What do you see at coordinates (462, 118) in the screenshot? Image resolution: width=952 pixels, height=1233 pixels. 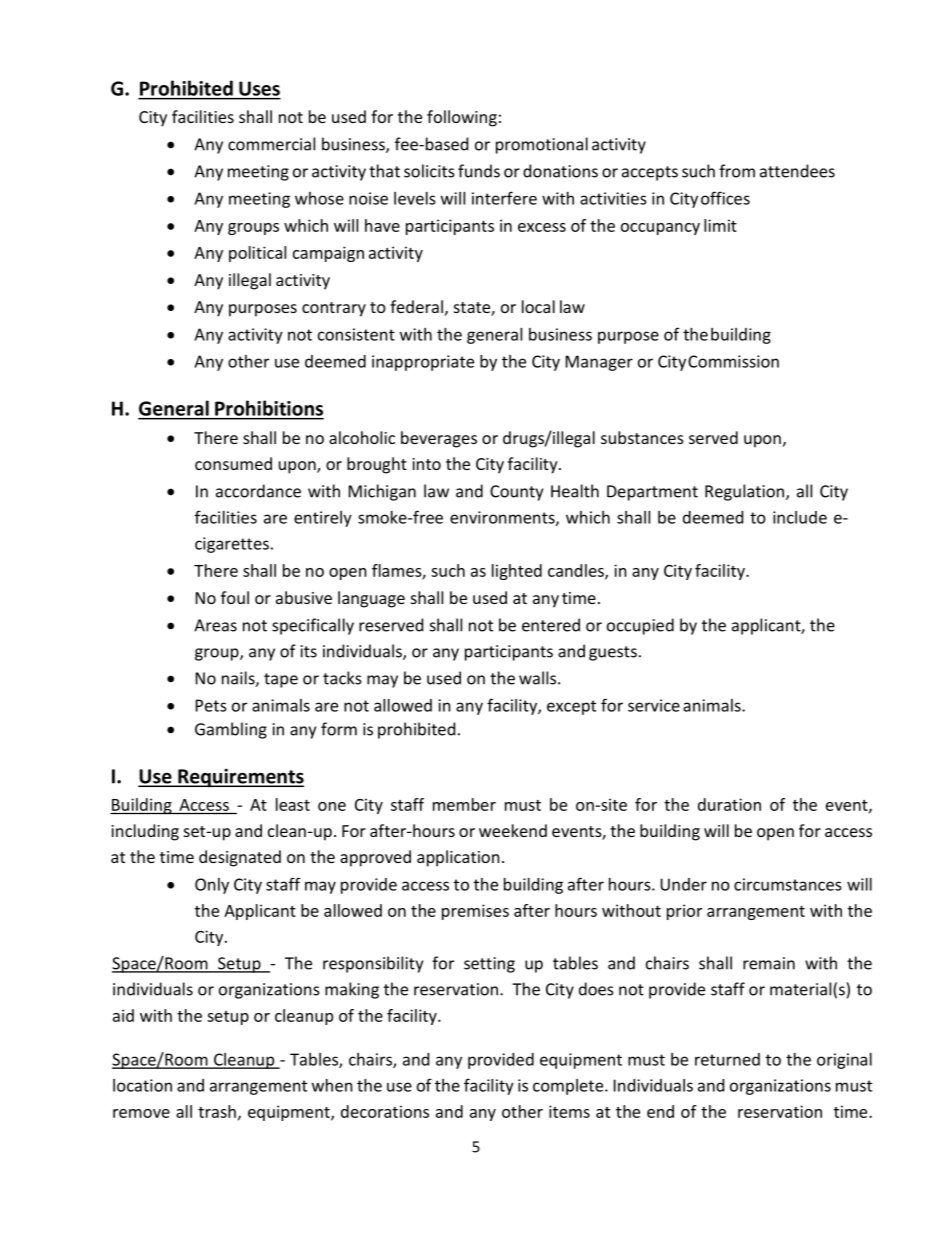 I see `following` at bounding box center [462, 118].
